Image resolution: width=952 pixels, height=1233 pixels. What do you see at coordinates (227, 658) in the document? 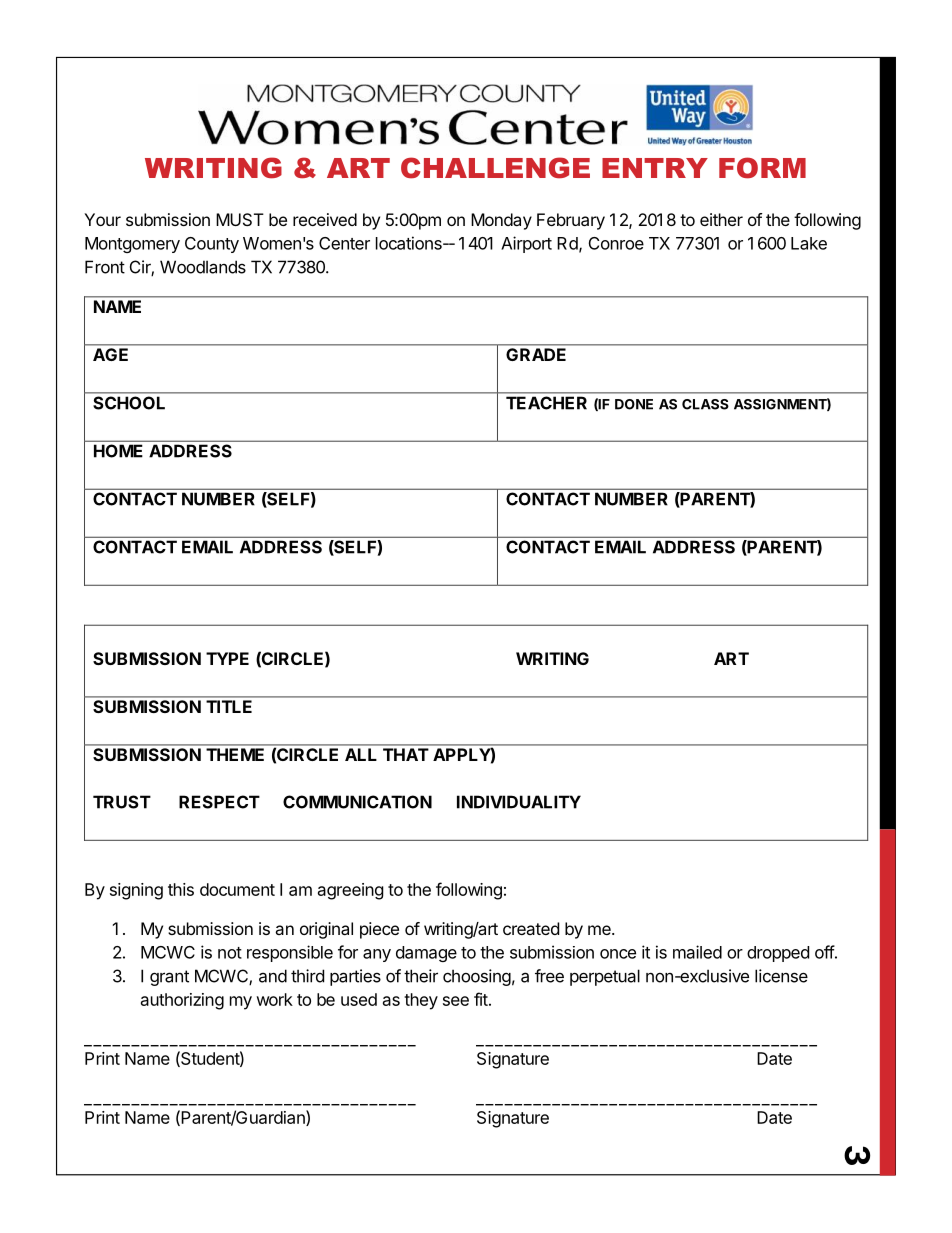
I see `TYPE` at bounding box center [227, 658].
